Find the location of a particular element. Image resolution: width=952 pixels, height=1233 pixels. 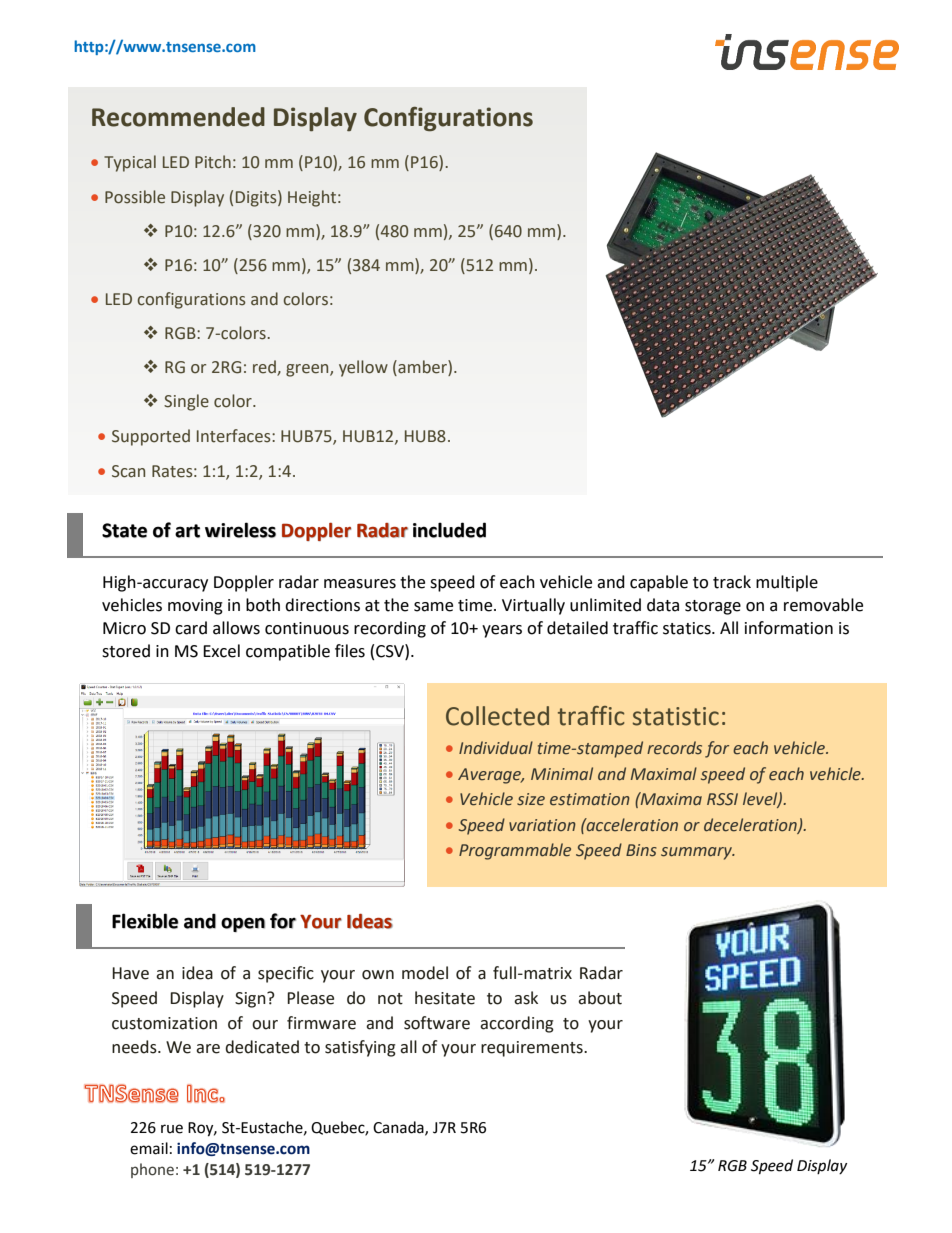

Pitch is located at coordinates (213, 162).
